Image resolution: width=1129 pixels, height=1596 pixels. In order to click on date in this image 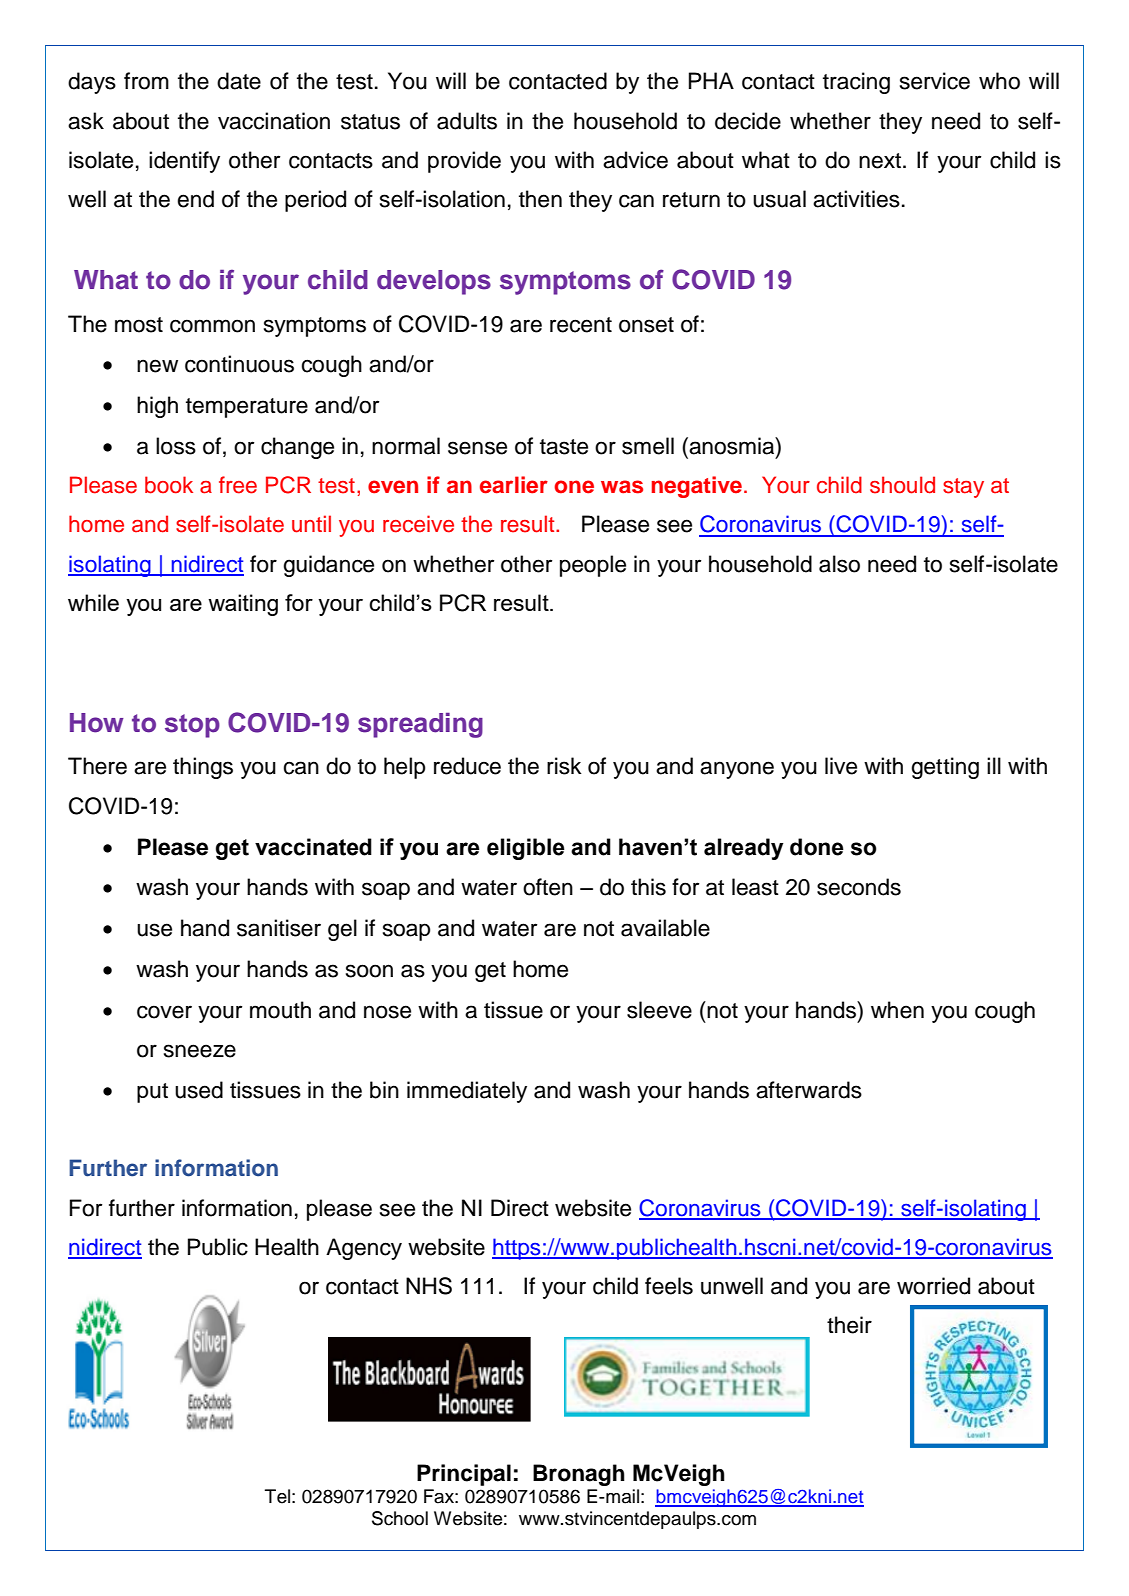, I will do `click(239, 81)`.
